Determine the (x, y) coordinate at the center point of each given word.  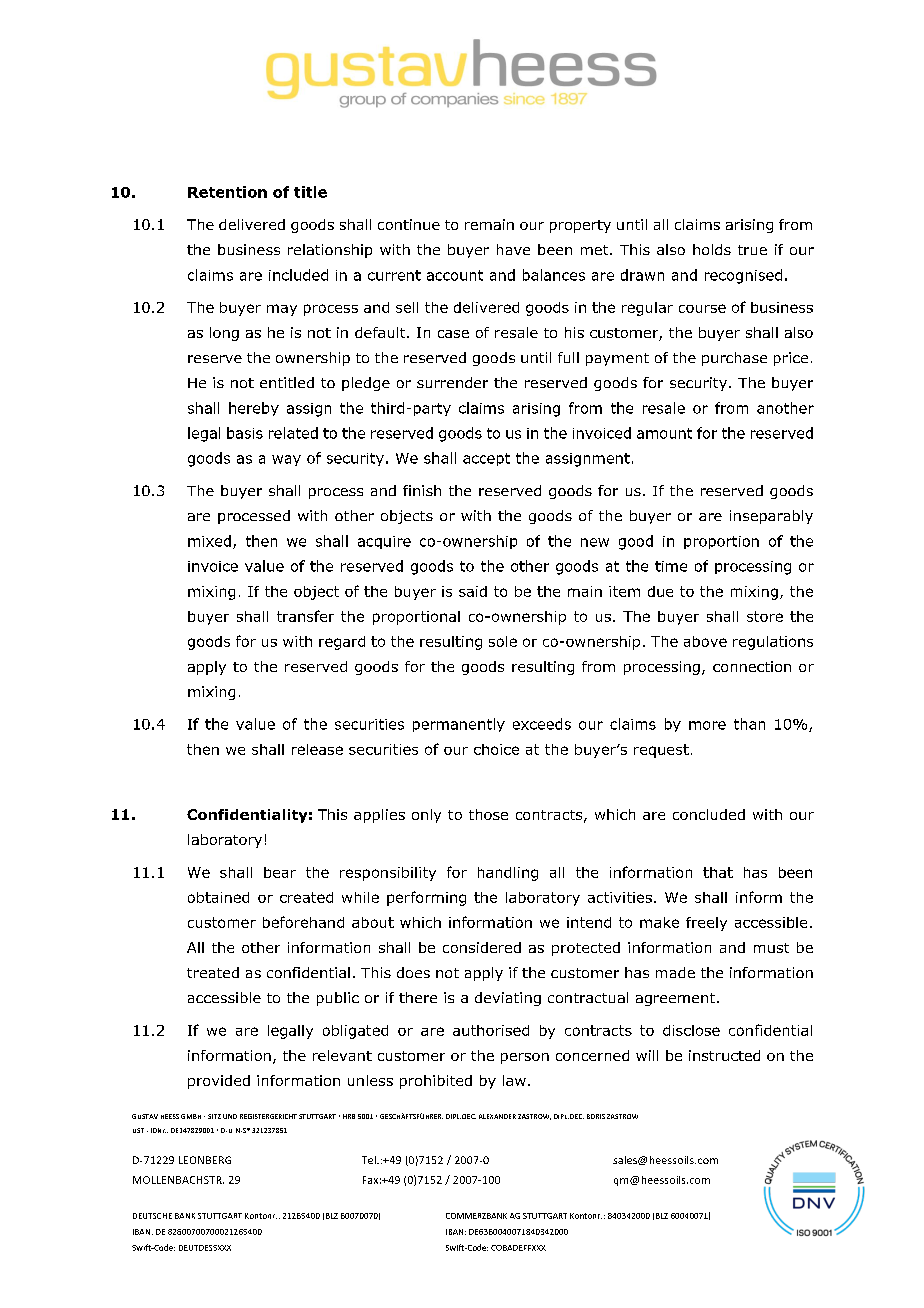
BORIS (596, 1116)
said (473, 591)
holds (712, 249)
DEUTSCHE (152, 1216)
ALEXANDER (497, 1116)
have (513, 249)
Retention (227, 192)
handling (508, 874)
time (671, 566)
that (718, 872)
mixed (209, 541)
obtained (218, 897)
